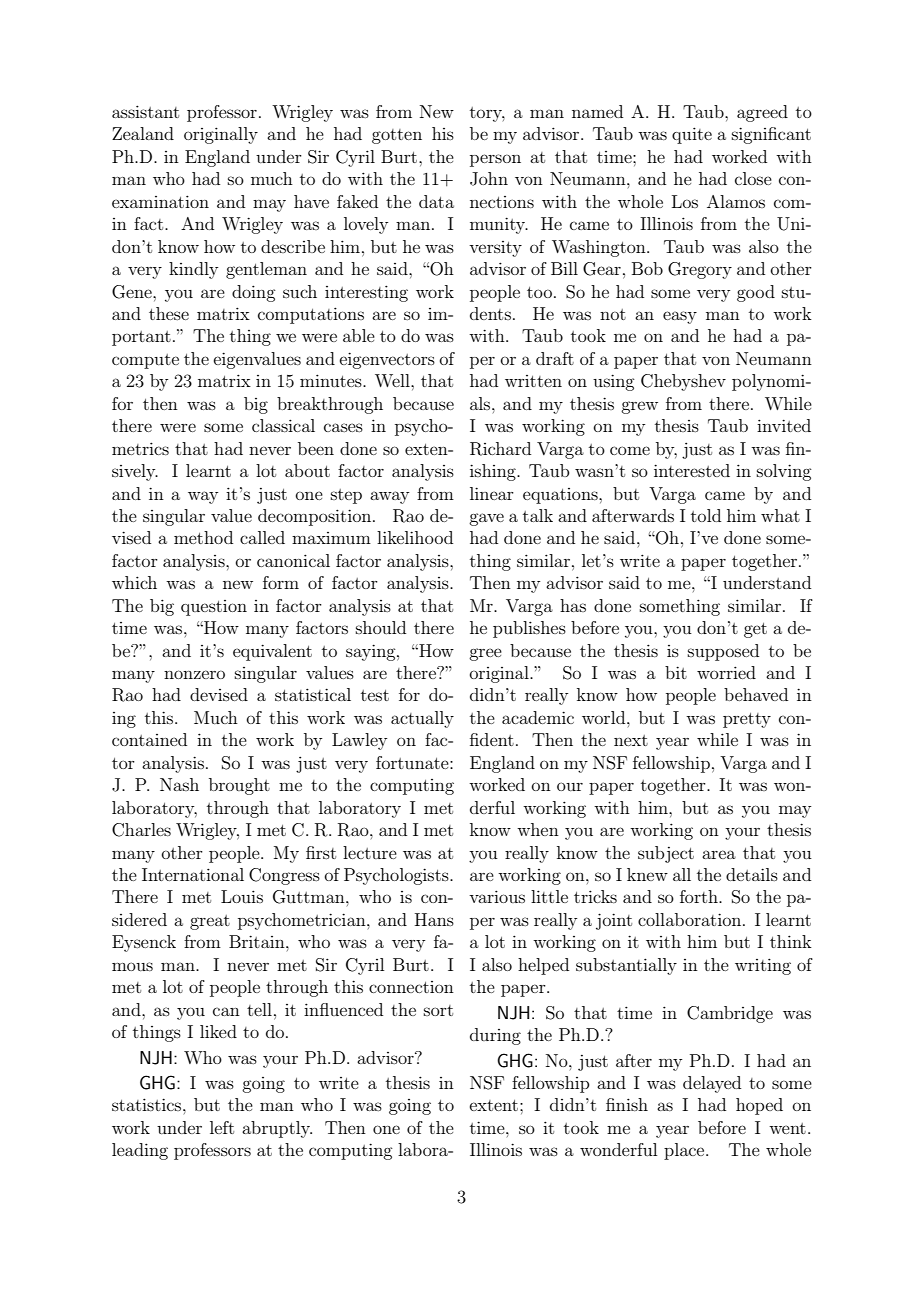  Describe the element at coordinates (143, 133) in the page. I see `Zealand` at that location.
